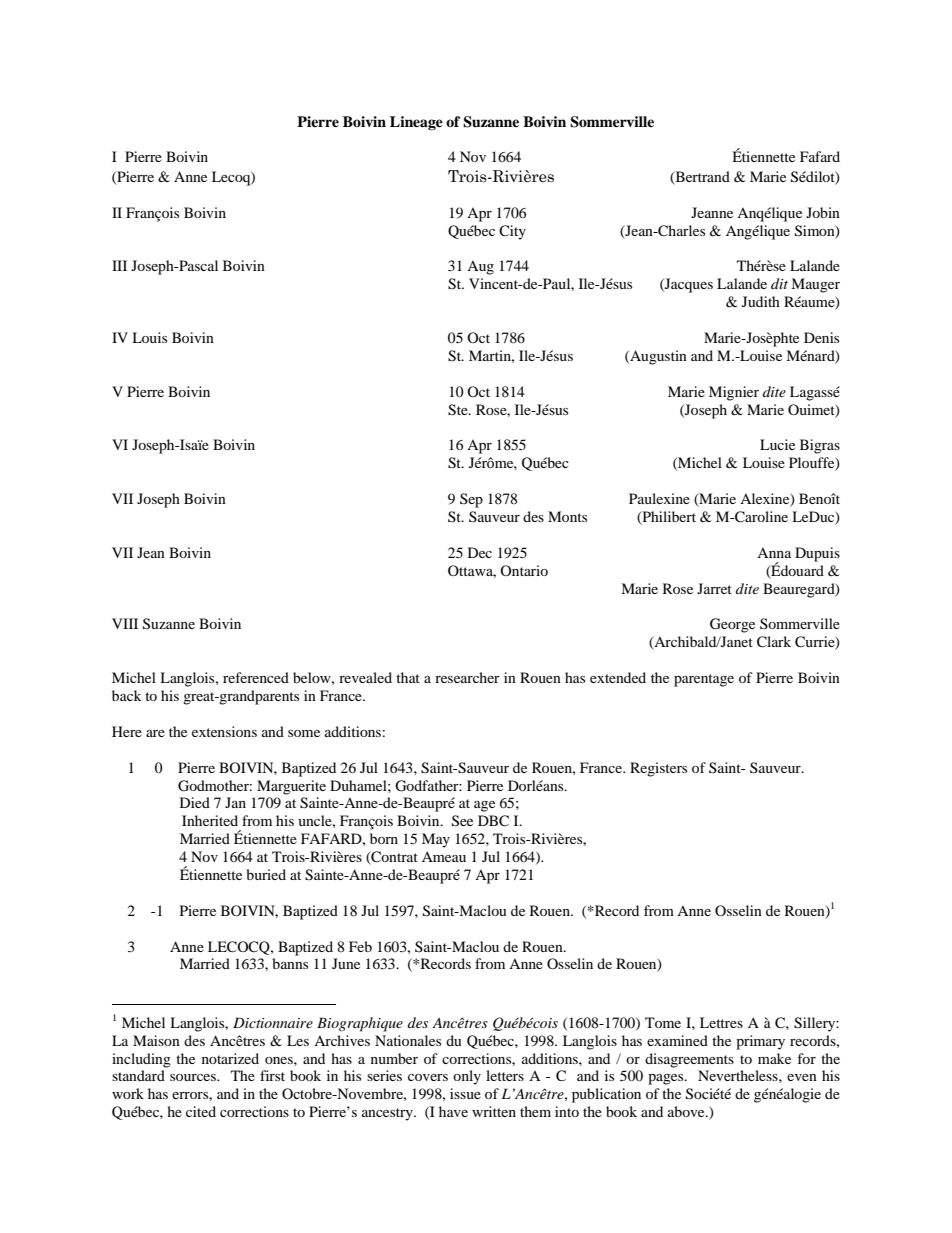  I want to click on sources, so click(194, 1077).
